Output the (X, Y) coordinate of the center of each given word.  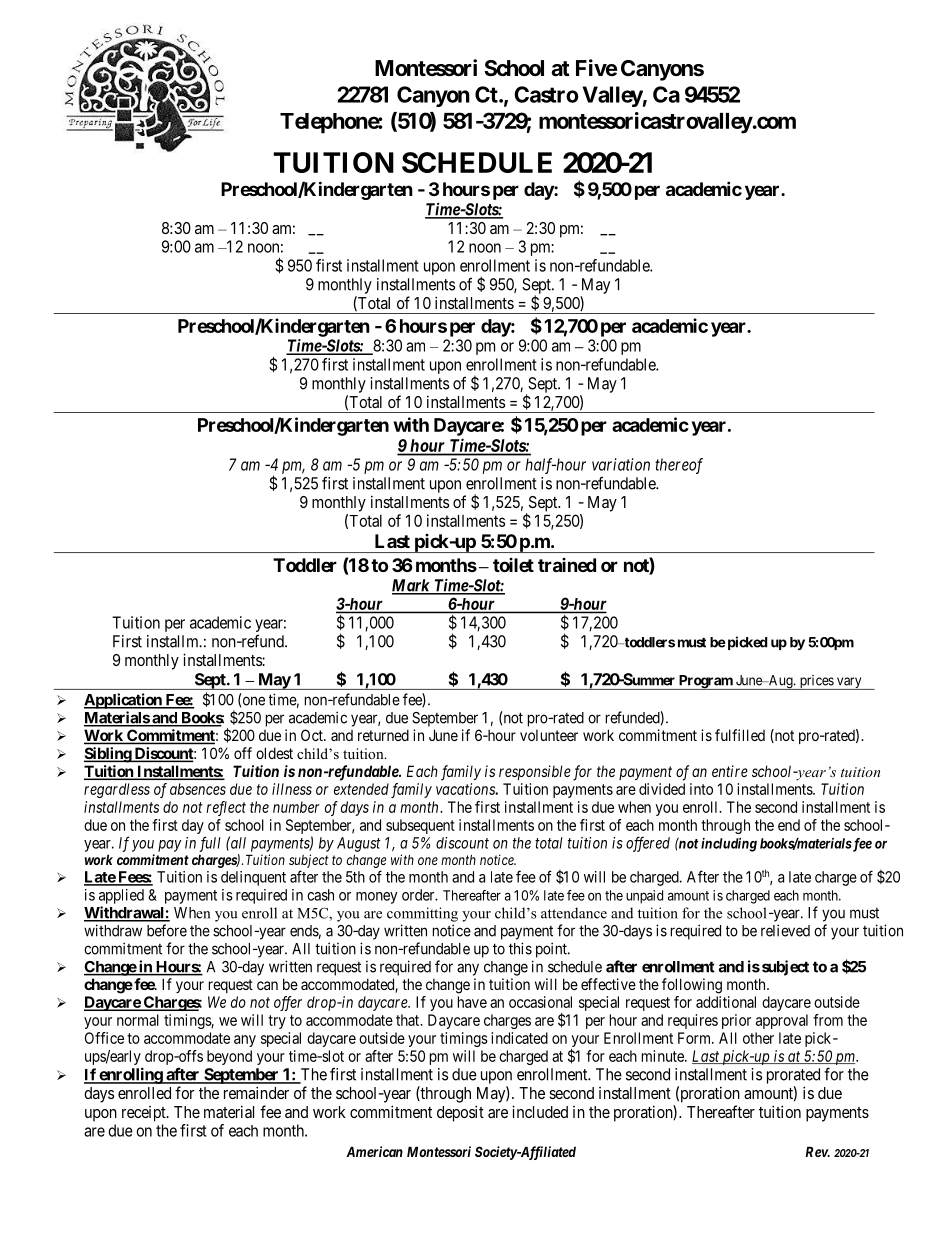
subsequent (420, 826)
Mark (412, 586)
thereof (679, 466)
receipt (145, 1114)
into (701, 789)
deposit (460, 1113)
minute (664, 1056)
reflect (226, 808)
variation (621, 464)
